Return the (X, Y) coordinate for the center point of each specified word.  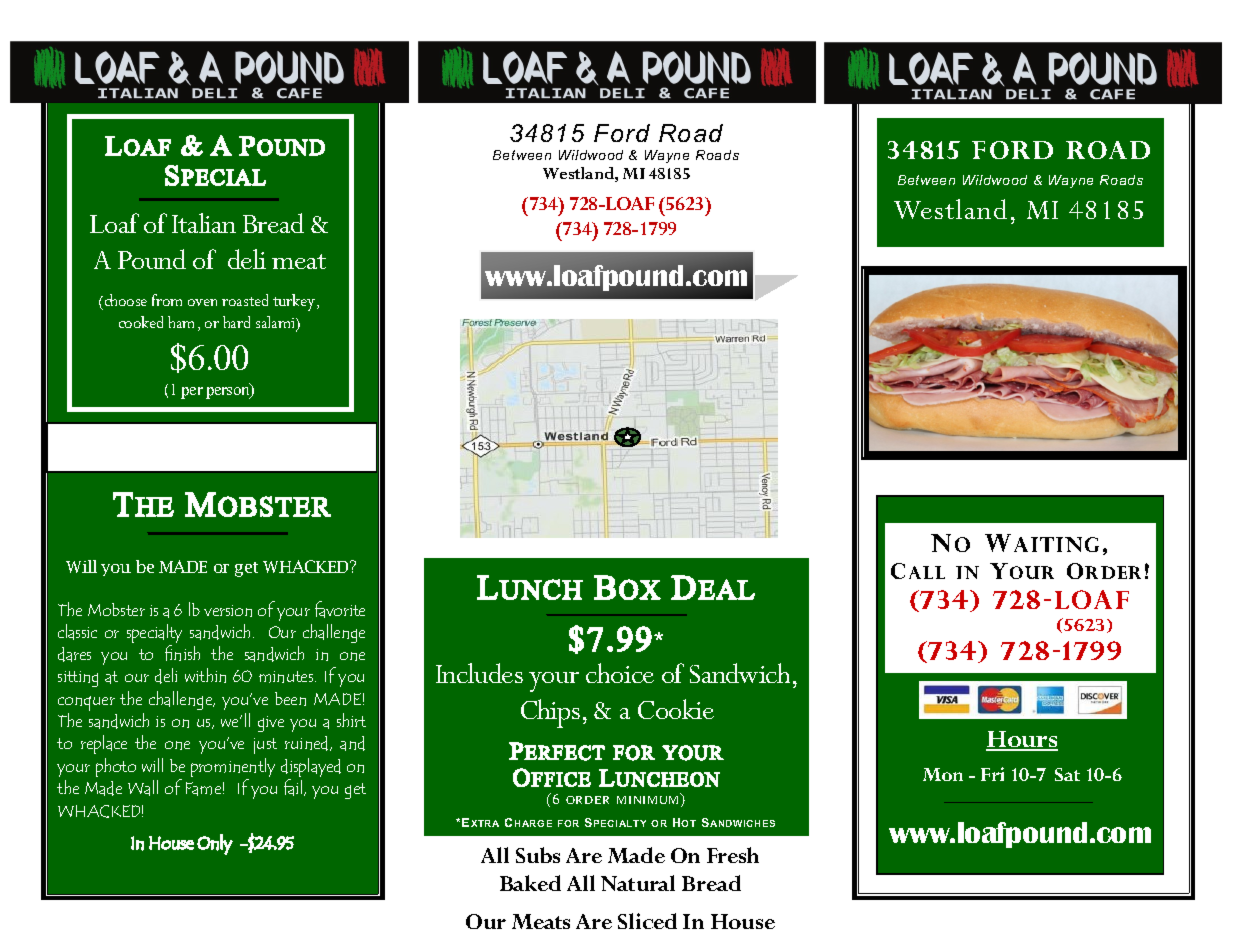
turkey (295, 302)
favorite (340, 609)
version (228, 611)
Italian (204, 223)
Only (215, 844)
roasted (245, 300)
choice (620, 673)
